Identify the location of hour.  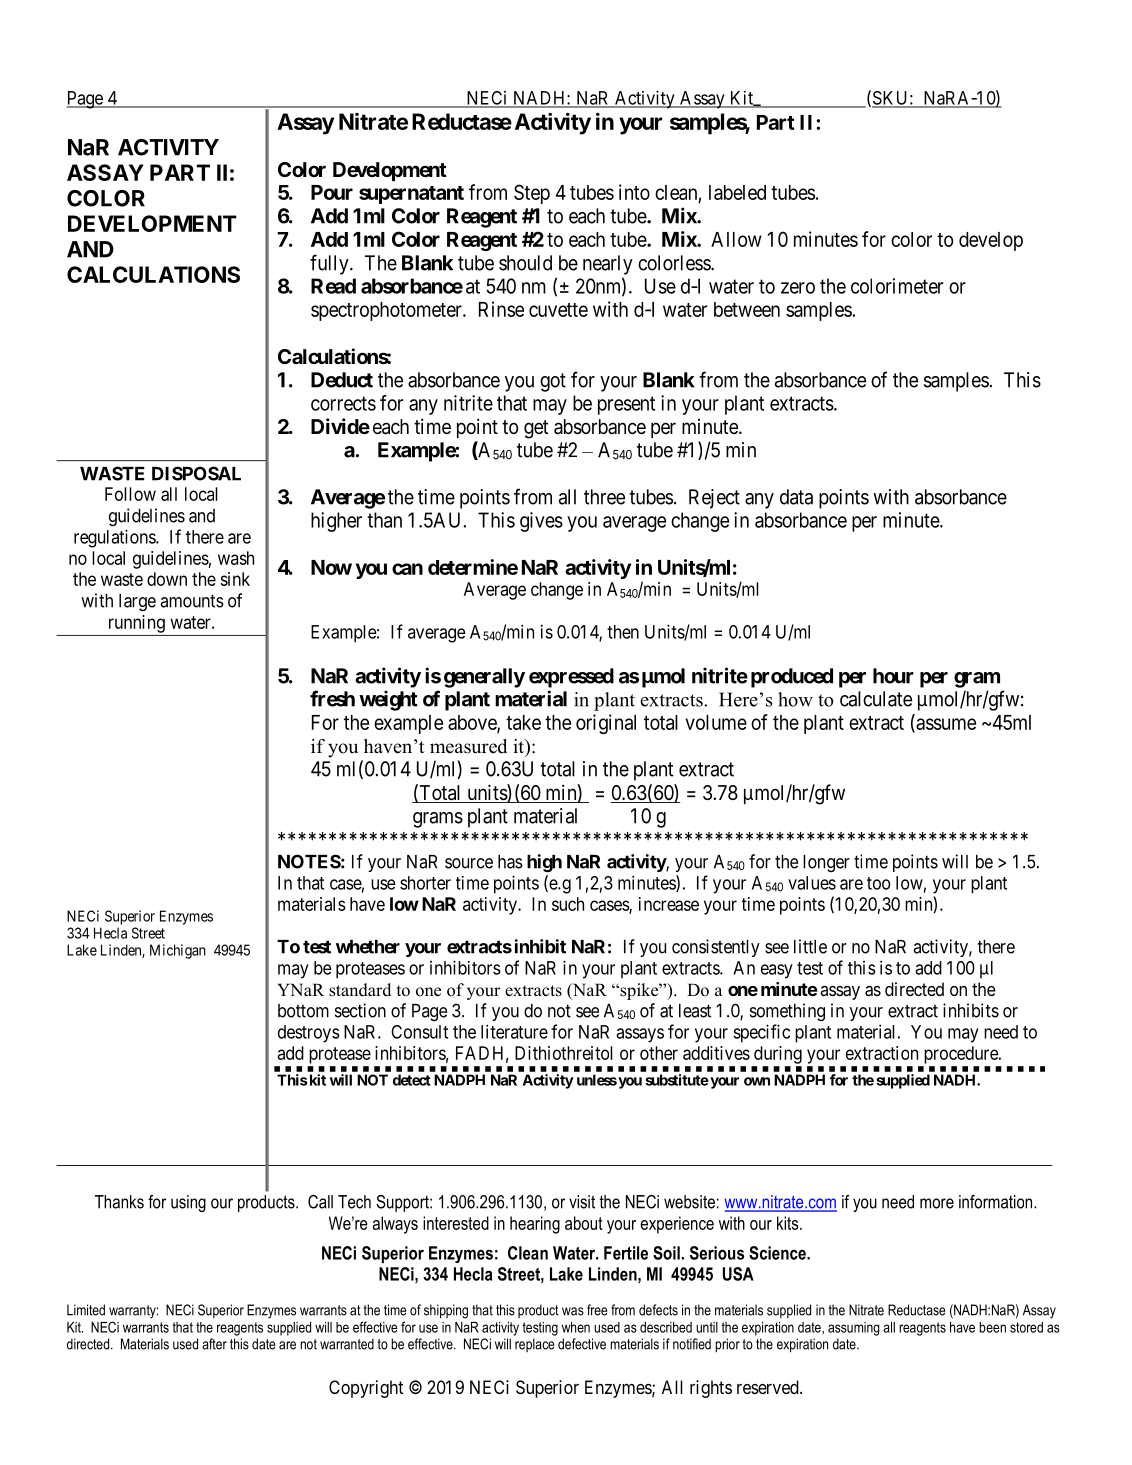
(893, 676).
